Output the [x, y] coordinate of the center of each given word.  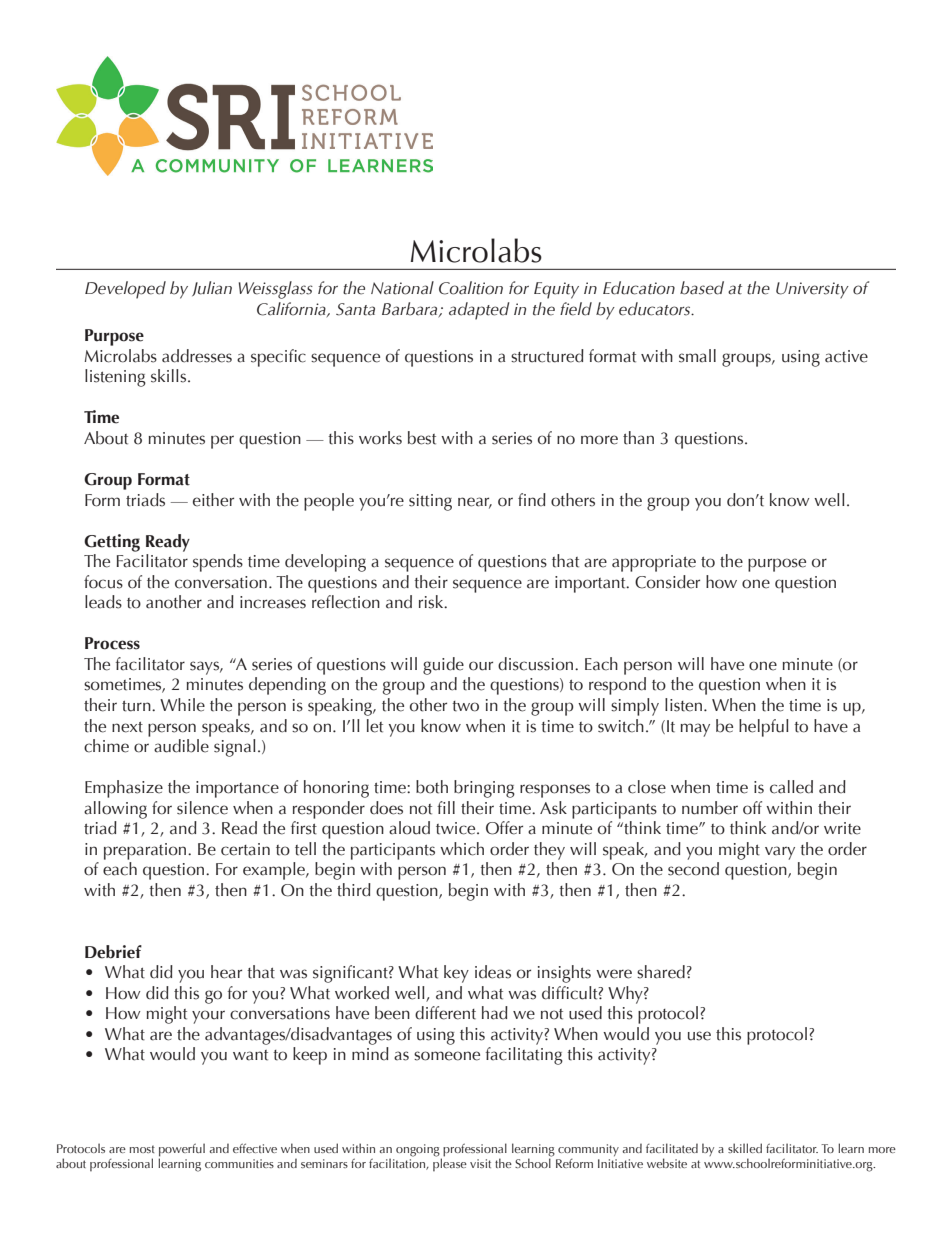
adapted [479, 311]
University [812, 290]
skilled [745, 1148]
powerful [182, 1151]
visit [480, 1163]
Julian [212, 288]
